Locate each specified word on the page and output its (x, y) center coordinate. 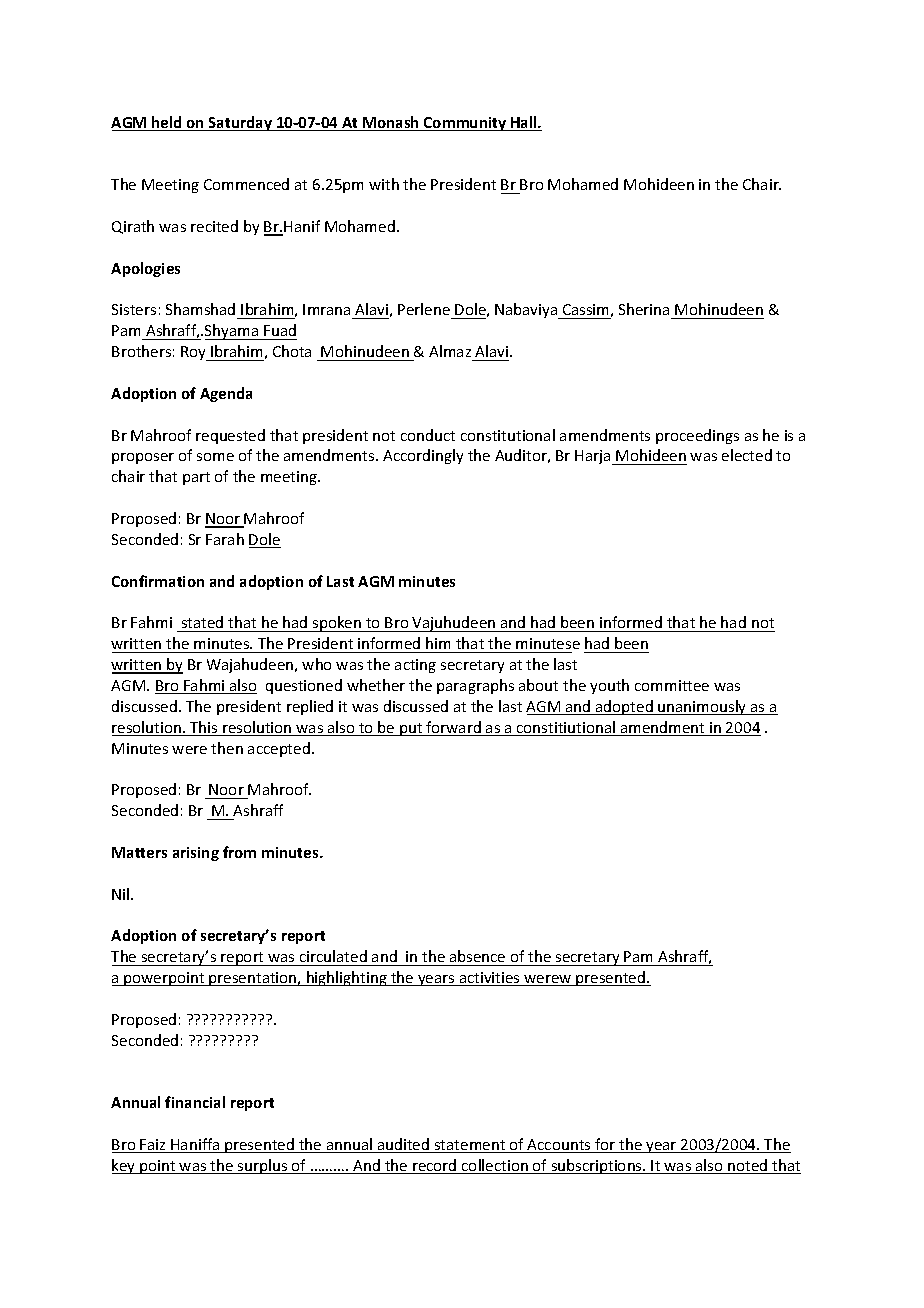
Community (465, 124)
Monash (391, 123)
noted (748, 1166)
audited (403, 1145)
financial (195, 1102)
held (167, 123)
